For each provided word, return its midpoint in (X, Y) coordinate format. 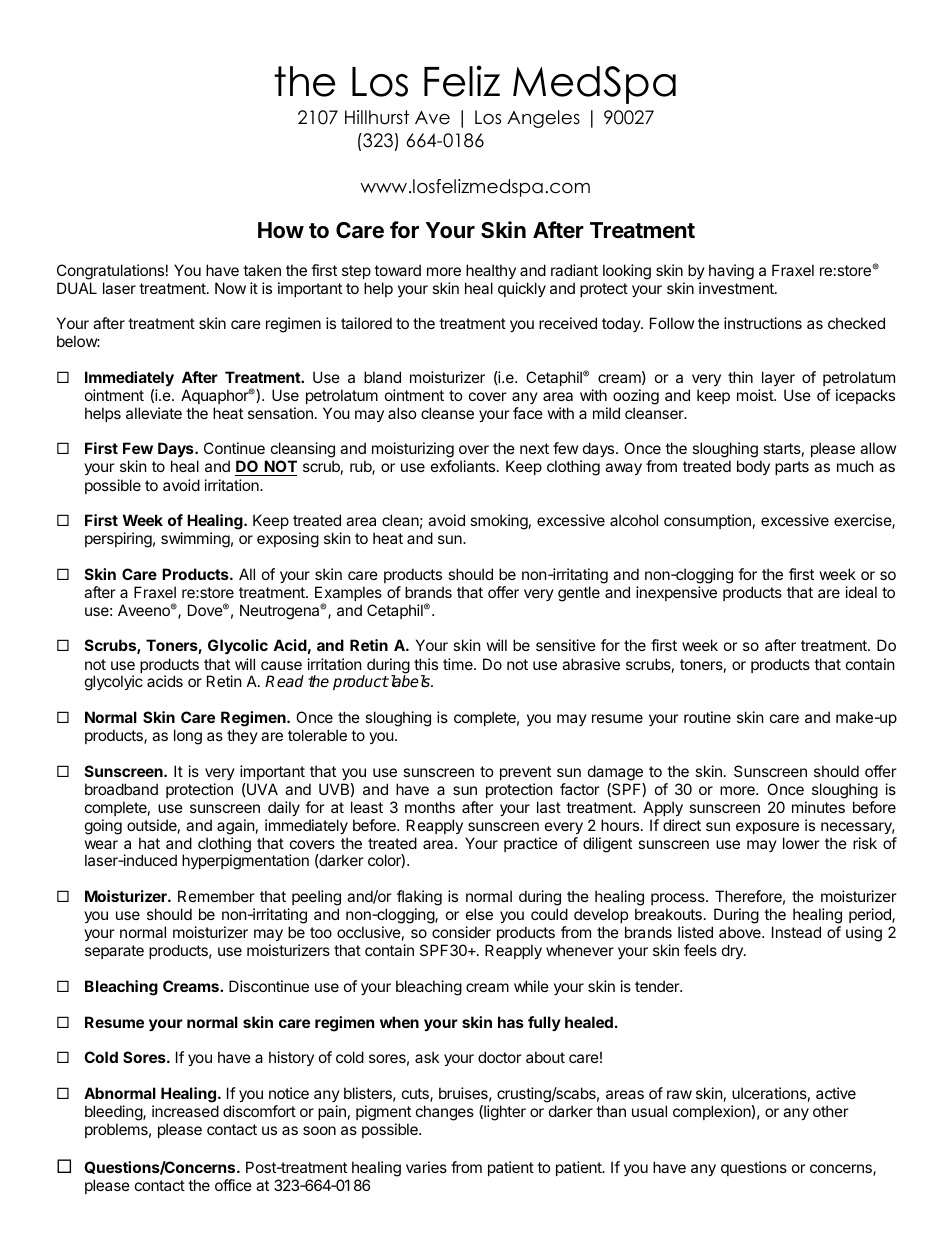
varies (426, 1167)
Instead (796, 932)
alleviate (154, 413)
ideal (861, 592)
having (731, 272)
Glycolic (238, 646)
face (528, 413)
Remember (216, 896)
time (459, 664)
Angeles (543, 119)
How (281, 230)
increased (185, 1111)
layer (778, 378)
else (479, 914)
